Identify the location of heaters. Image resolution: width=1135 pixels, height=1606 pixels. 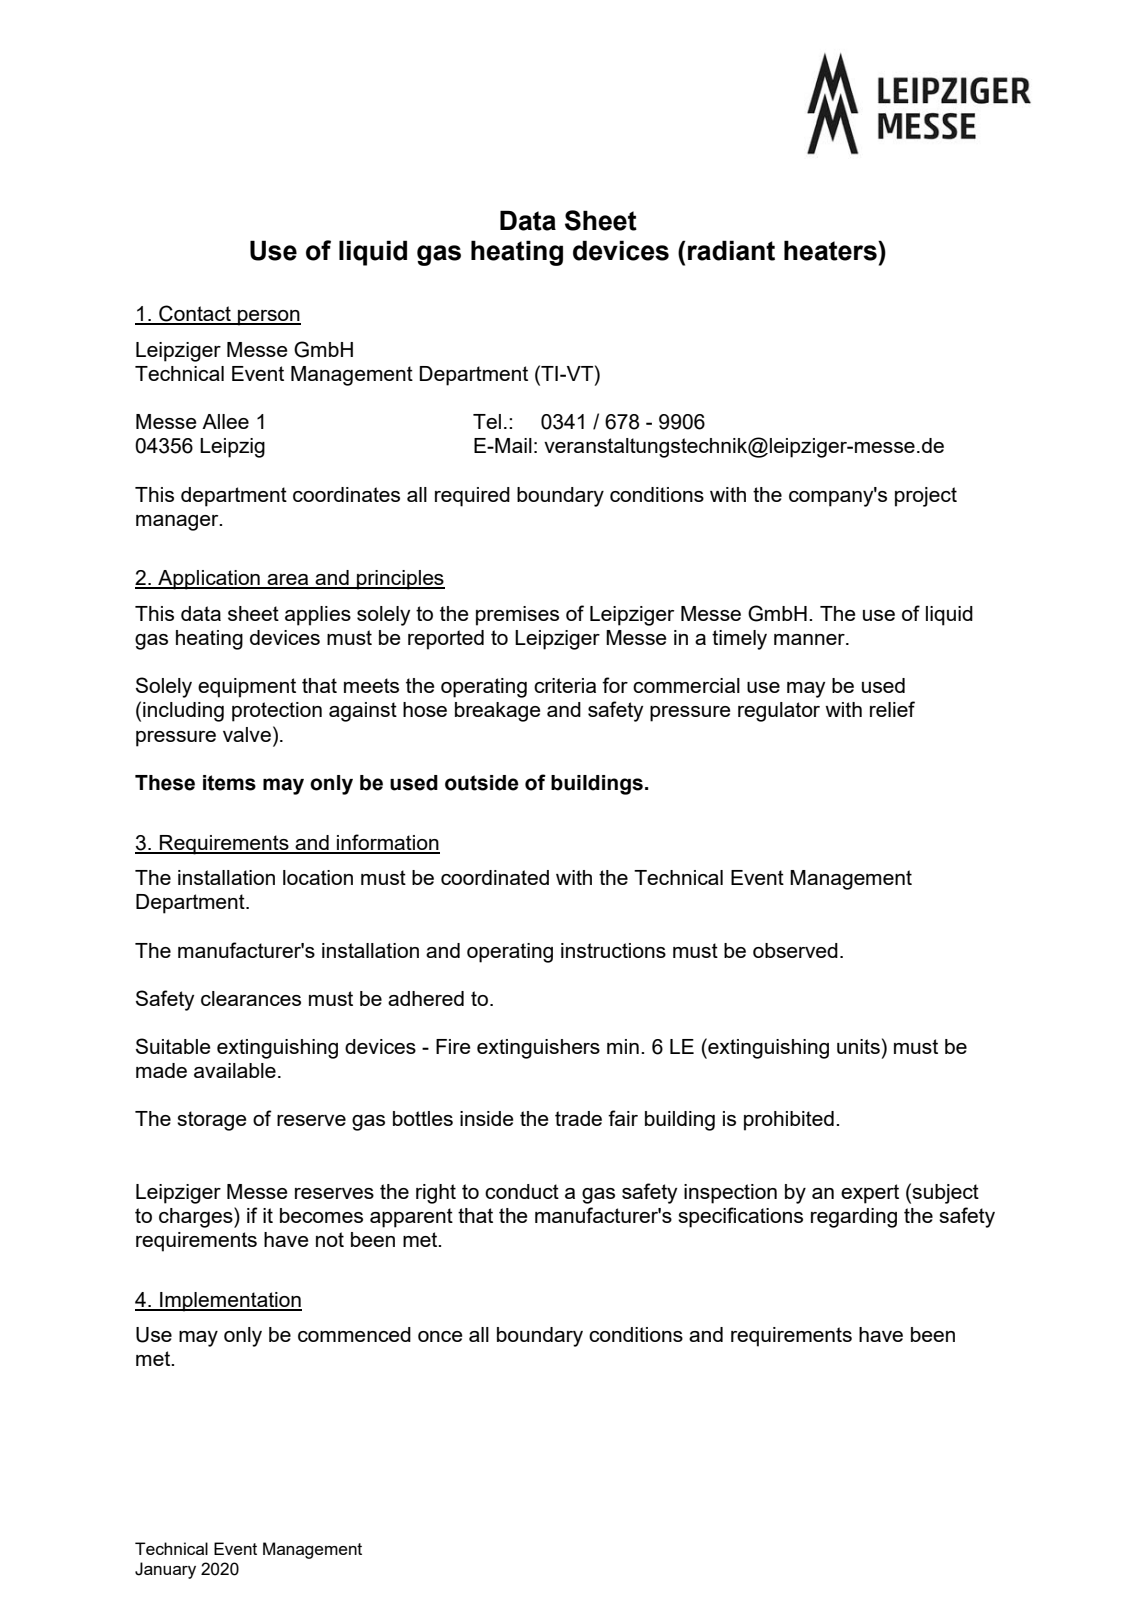
(831, 250).
